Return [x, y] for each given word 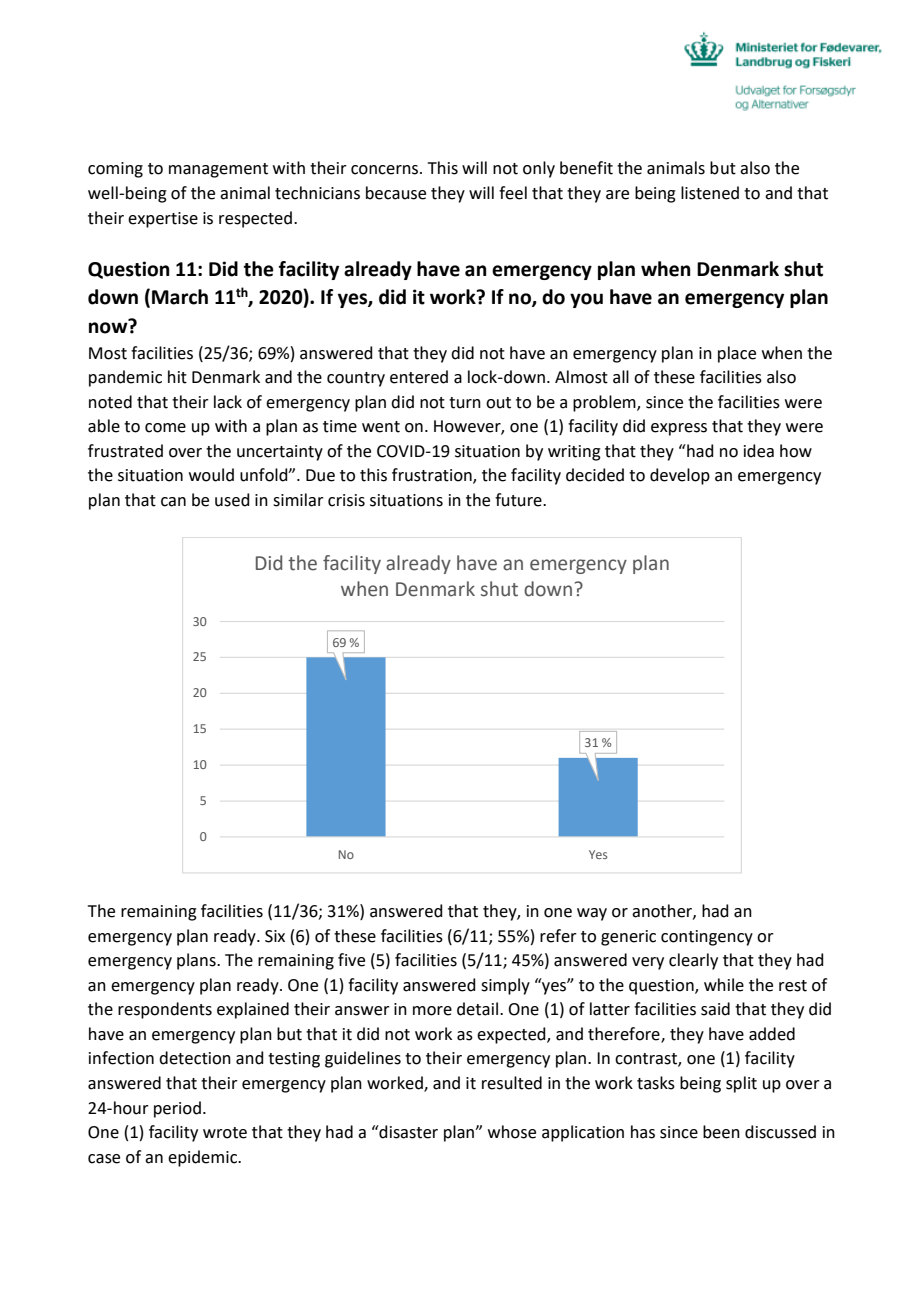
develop [680, 476]
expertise [163, 220]
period [177, 1109]
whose [512, 1132]
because [396, 193]
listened [710, 193]
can [173, 502]
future [519, 500]
